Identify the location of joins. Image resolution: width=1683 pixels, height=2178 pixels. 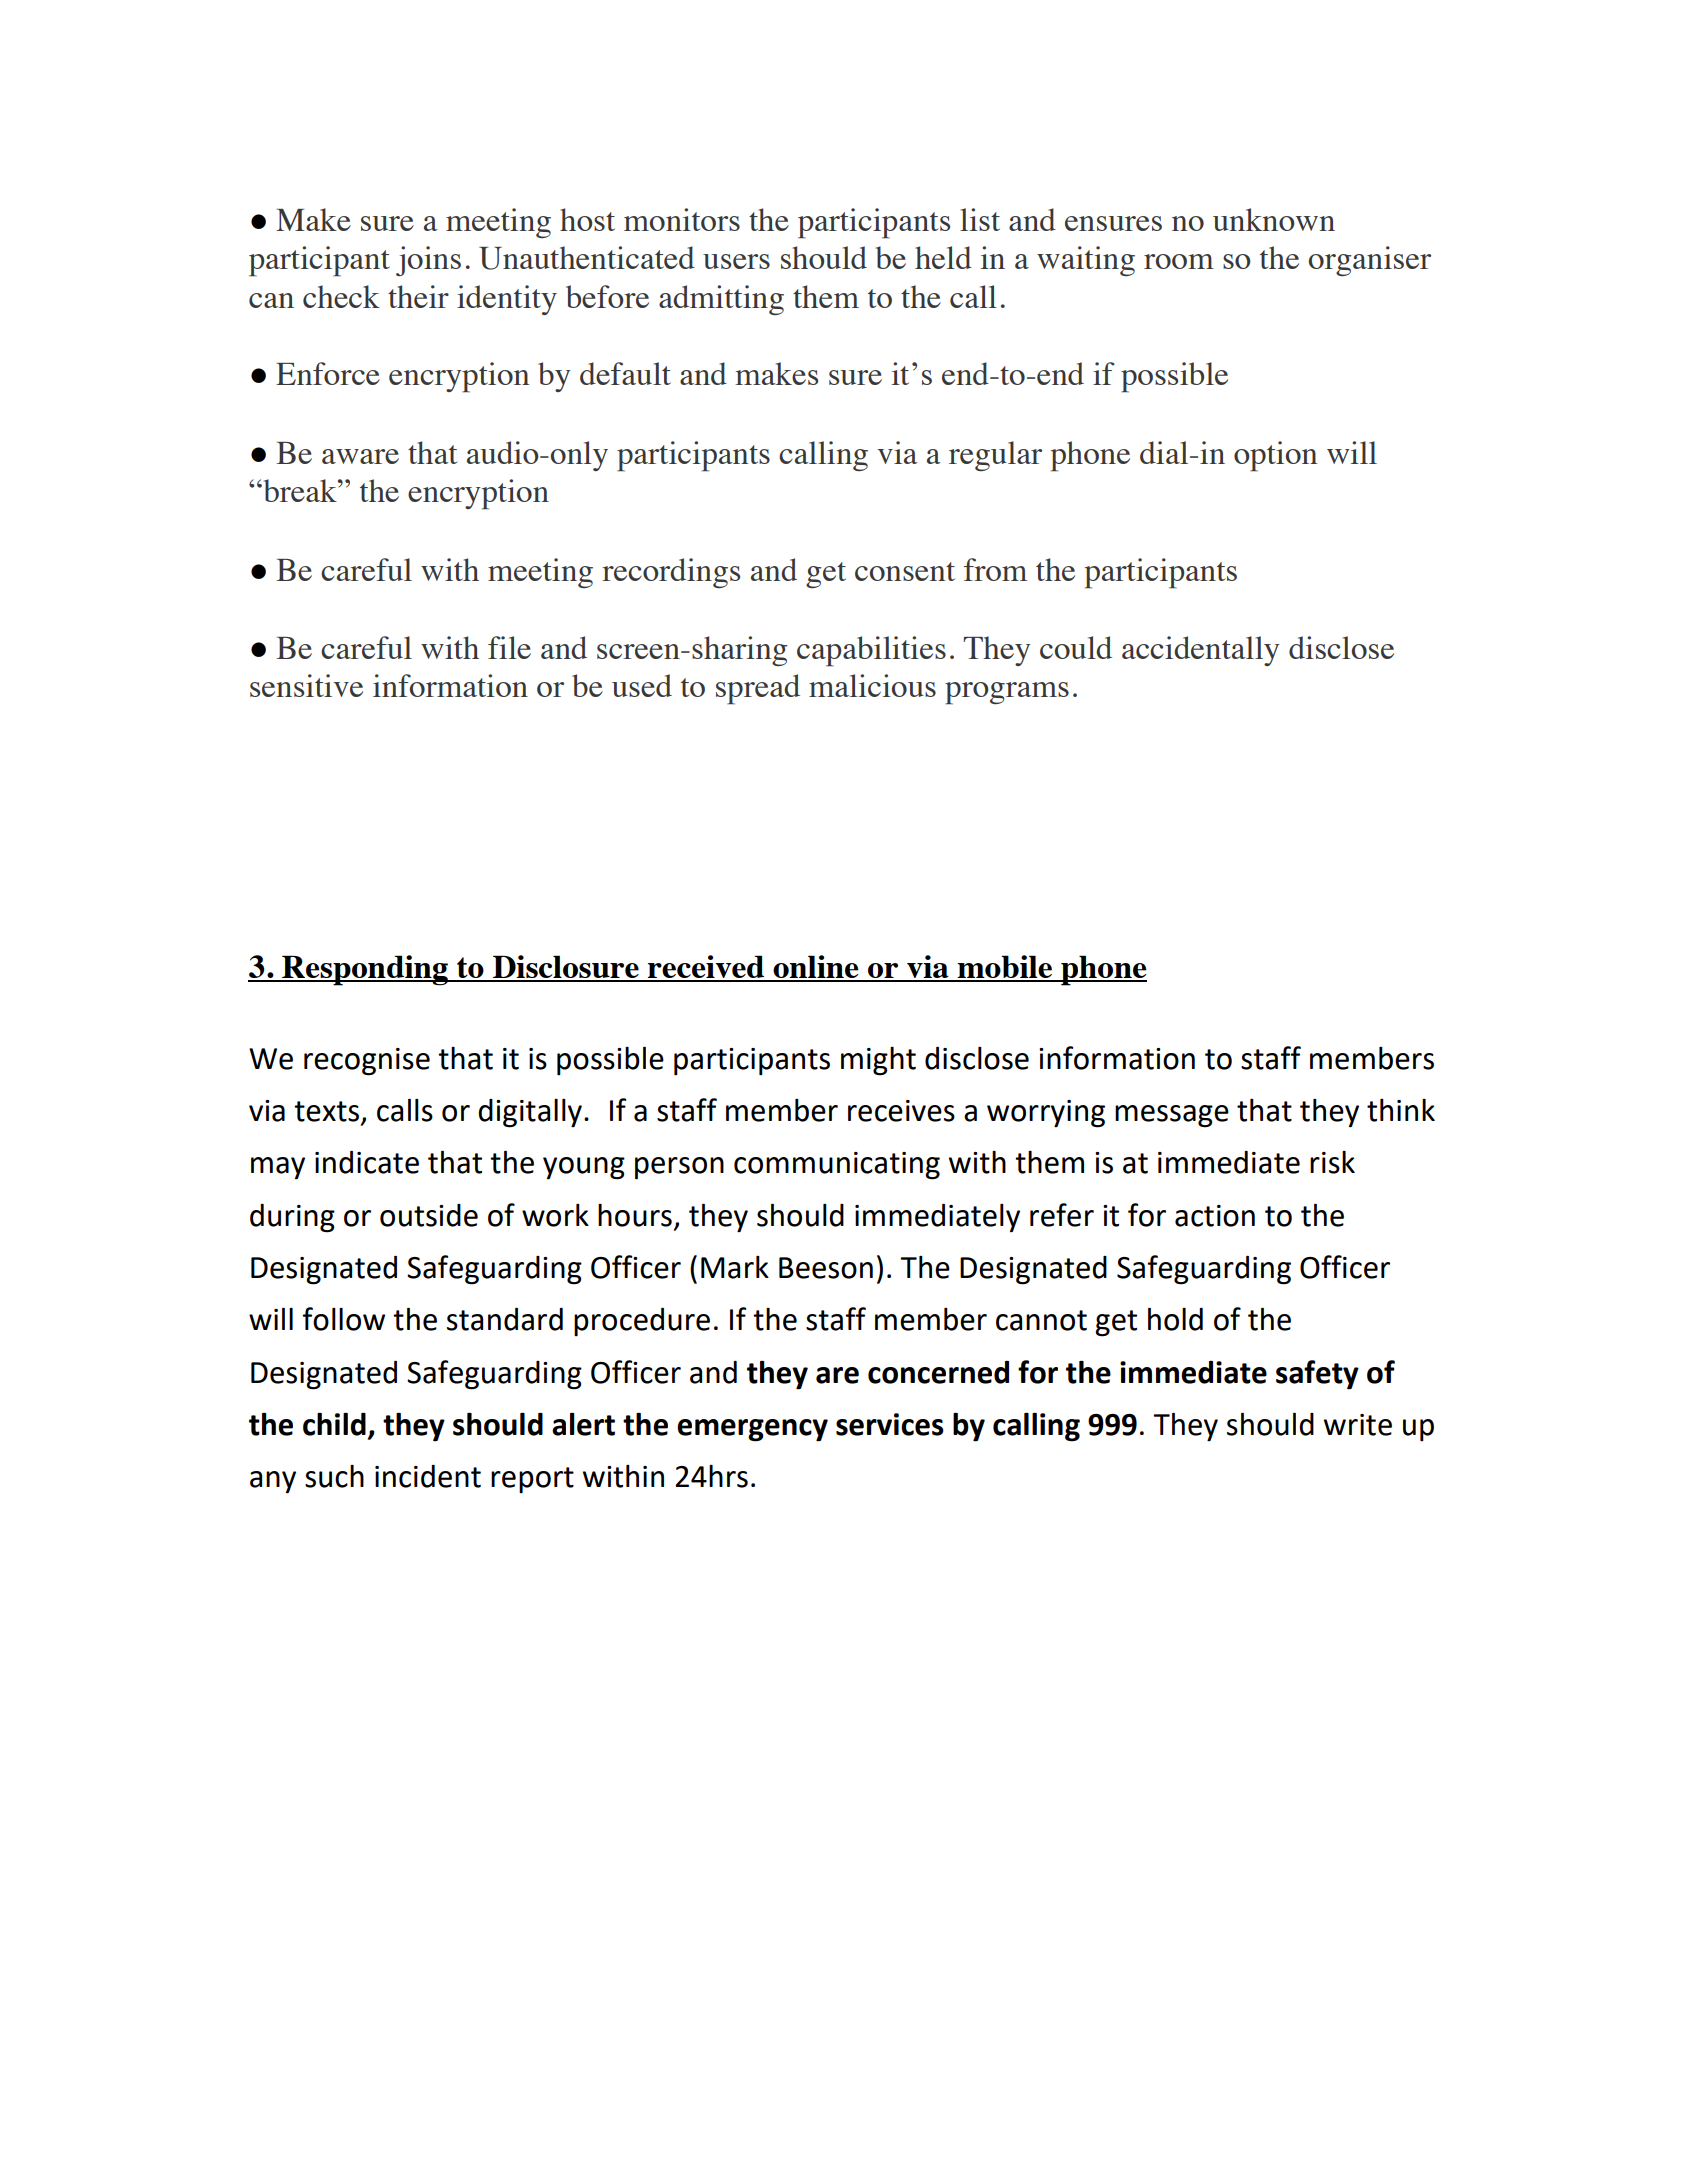
(428, 261).
